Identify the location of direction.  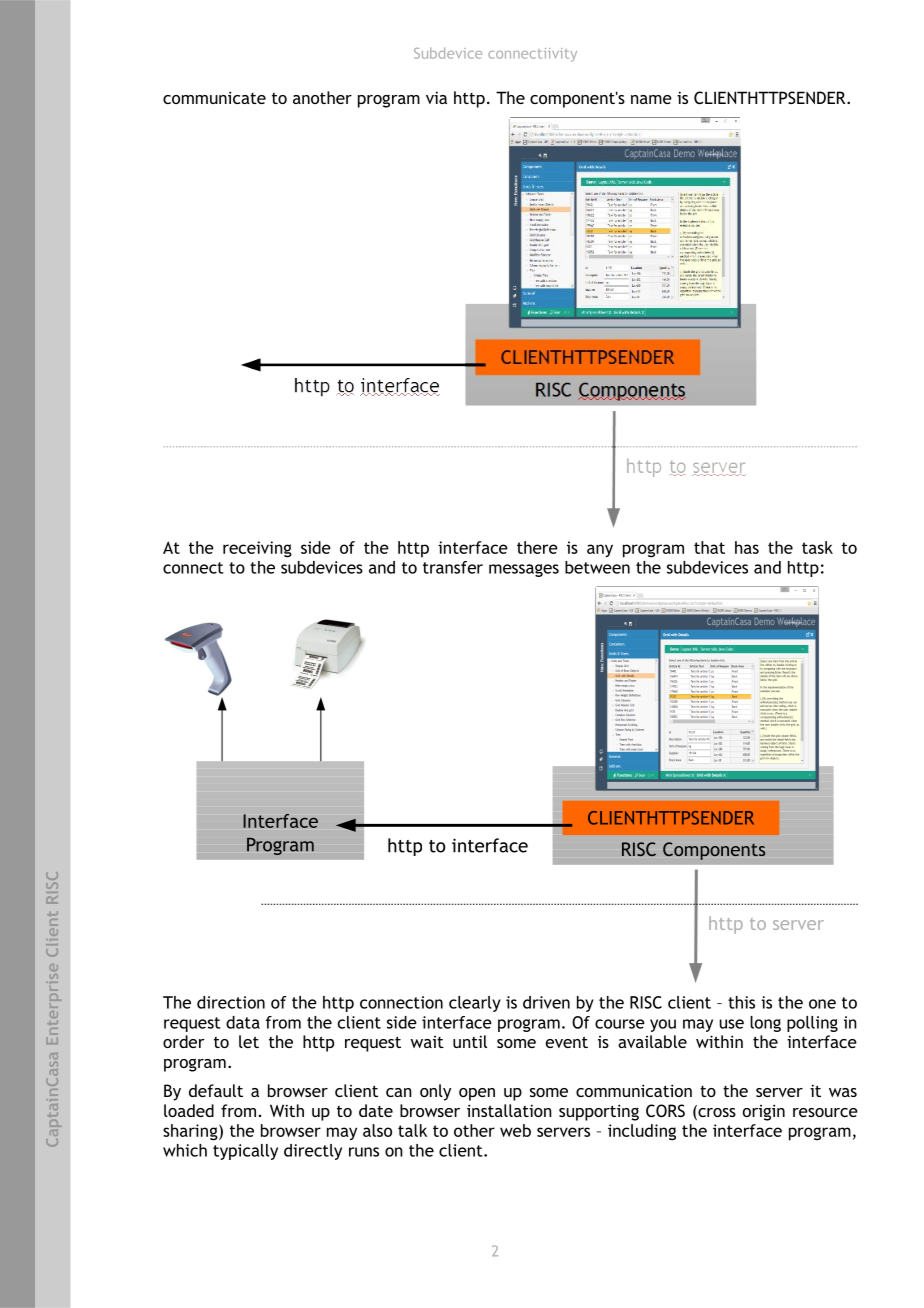
(231, 1002).
